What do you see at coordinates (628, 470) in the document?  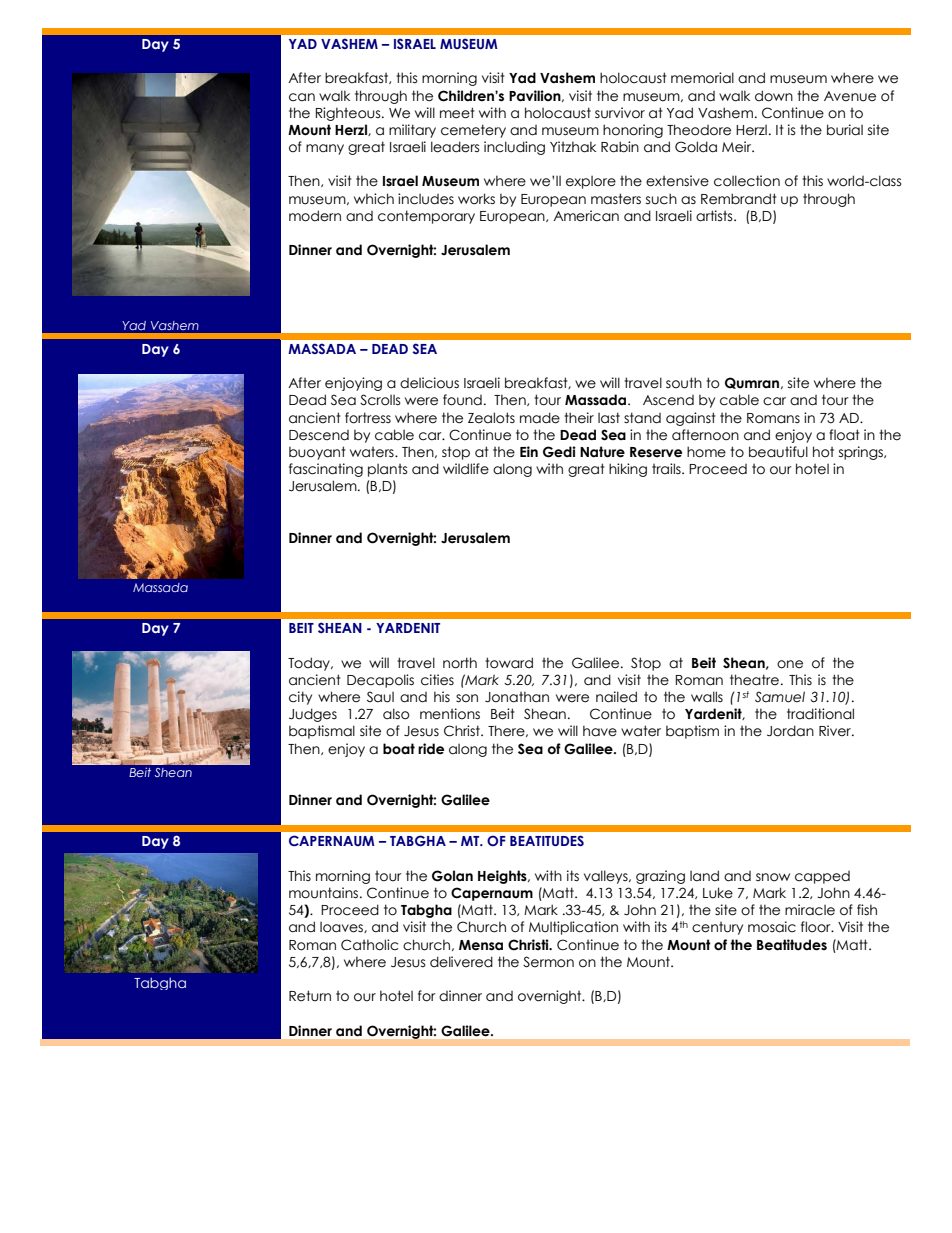 I see `hiking` at bounding box center [628, 470].
